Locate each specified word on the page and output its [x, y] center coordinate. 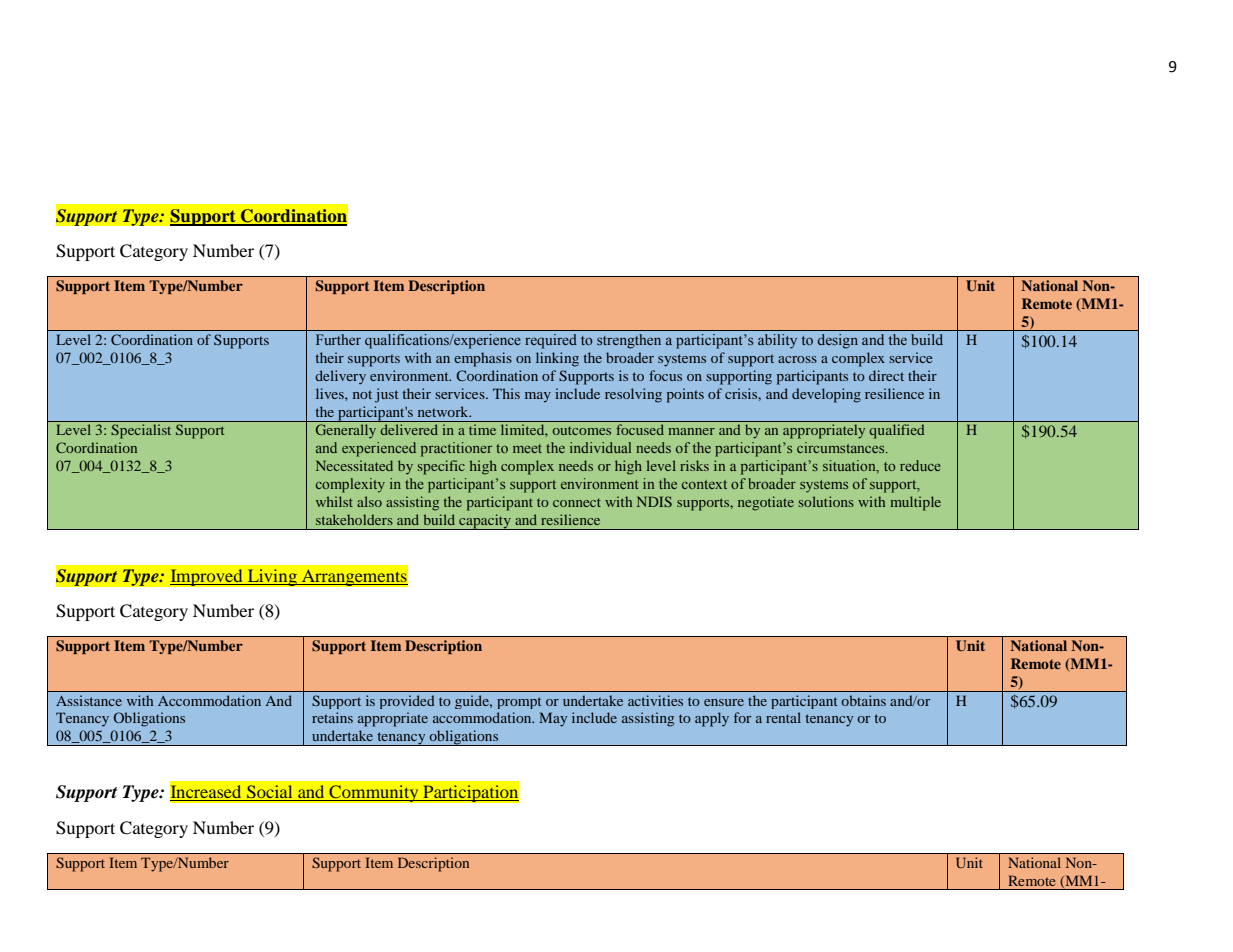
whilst [334, 501]
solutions [826, 501]
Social [270, 793]
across [797, 359]
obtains [863, 700]
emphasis [483, 359]
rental [783, 717]
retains [332, 717]
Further [338, 339]
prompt [519, 703]
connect [577, 502]
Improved [207, 578]
